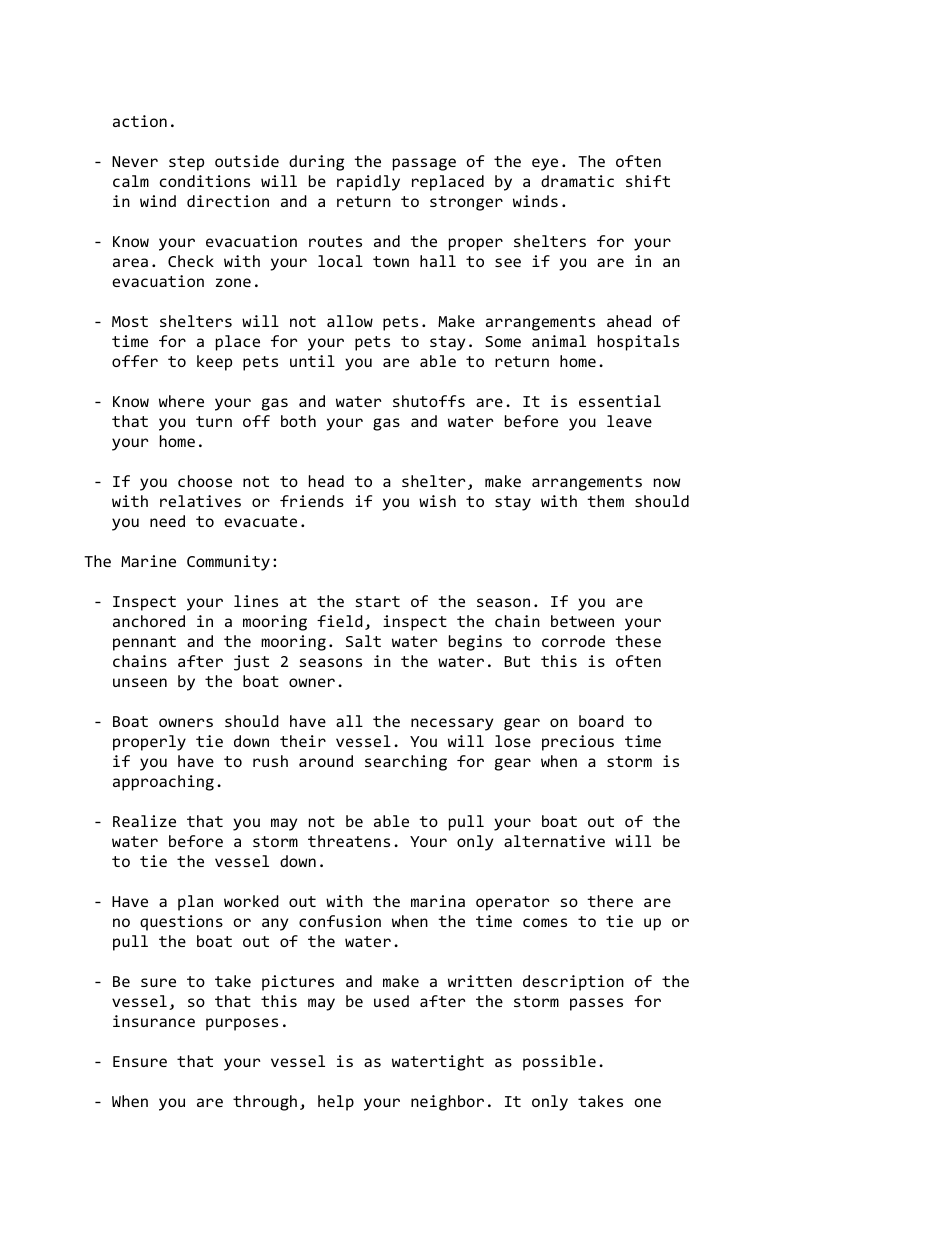 This screenshot has height=1233, width=952. What do you see at coordinates (205, 481) in the screenshot?
I see `choose` at bounding box center [205, 481].
